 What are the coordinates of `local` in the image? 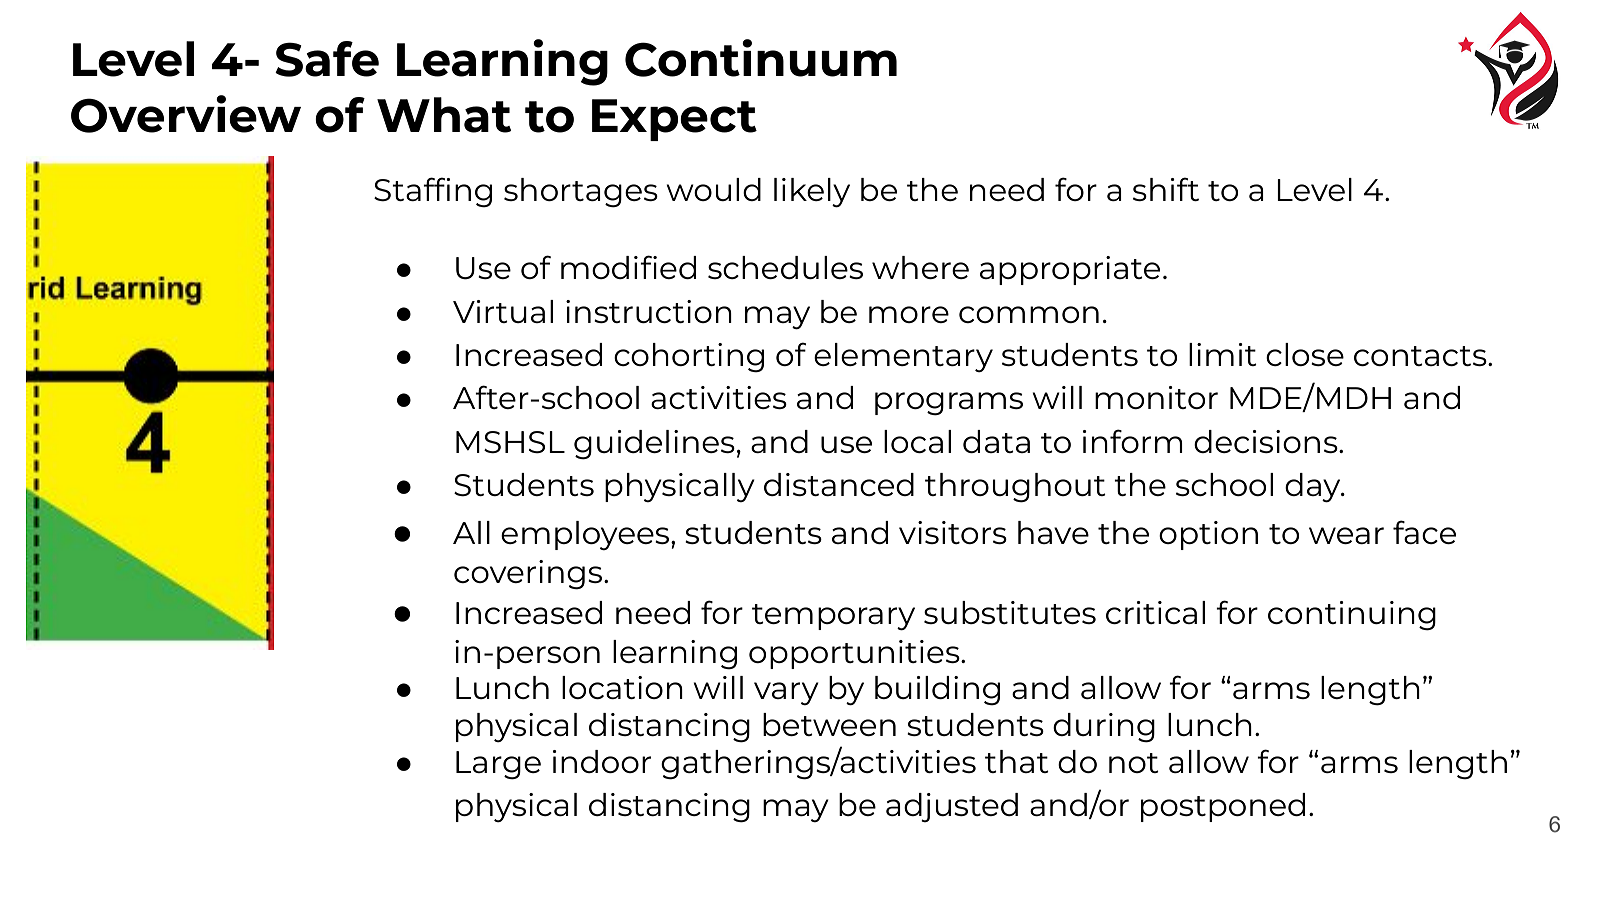 It's located at (917, 441).
